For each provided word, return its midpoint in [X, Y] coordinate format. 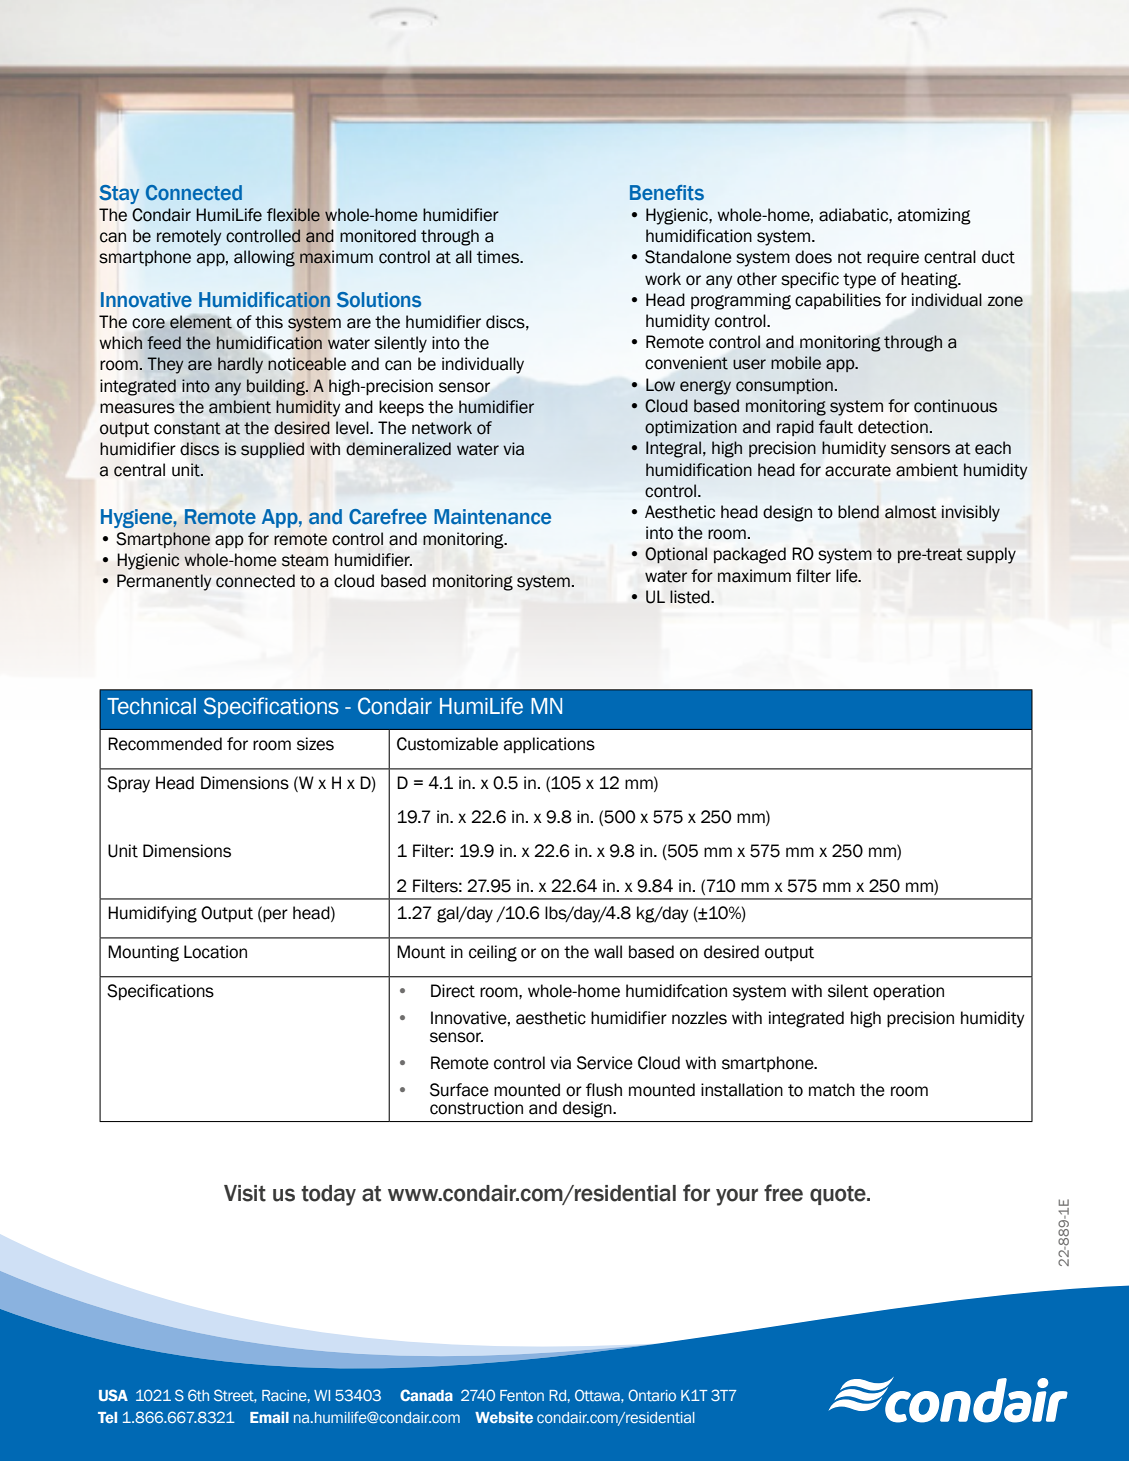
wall [608, 952]
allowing [264, 258]
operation [908, 992]
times [499, 257]
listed [691, 597]
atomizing [934, 216]
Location [215, 952]
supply [991, 555]
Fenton [522, 1395]
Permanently [164, 582]
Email [269, 1417]
